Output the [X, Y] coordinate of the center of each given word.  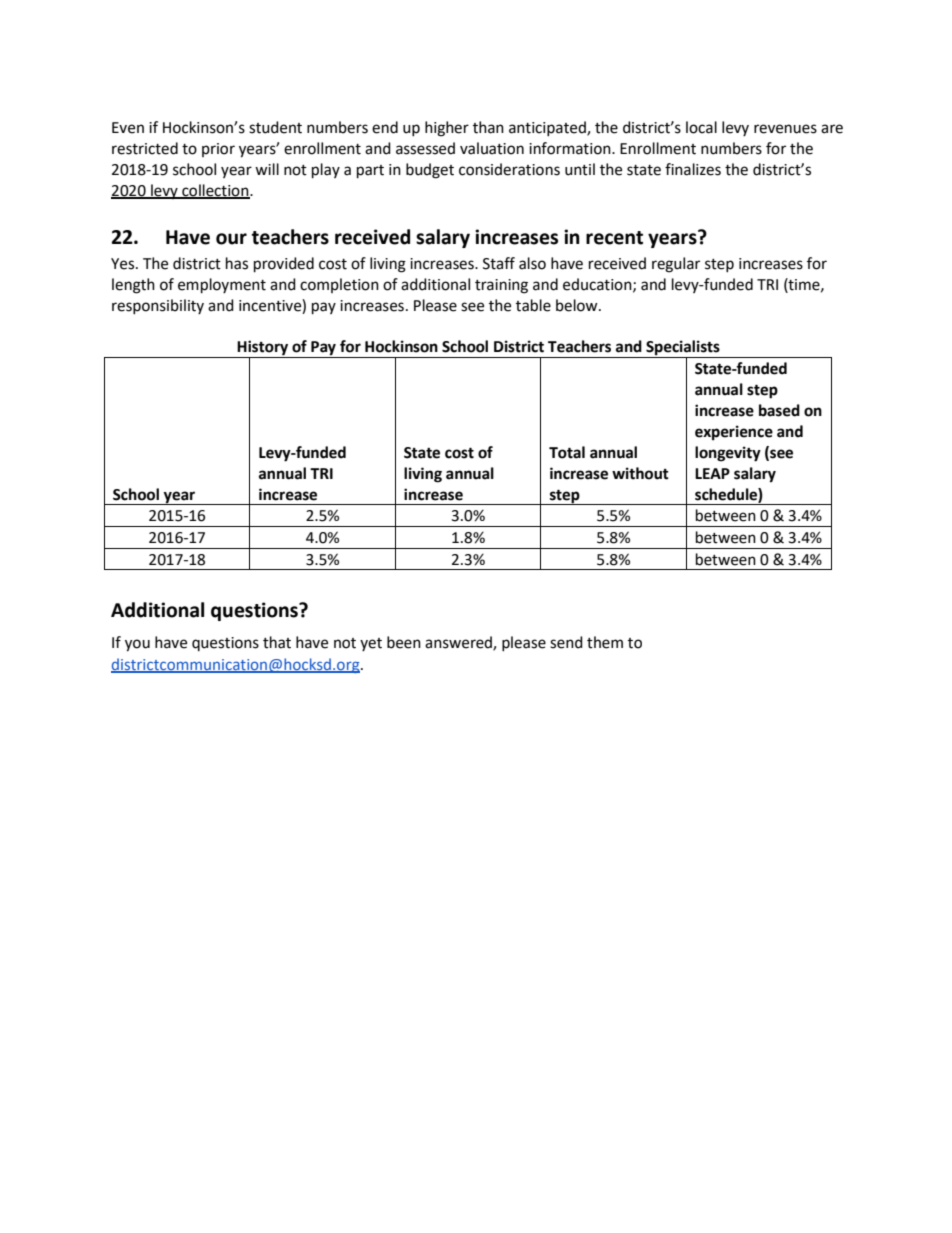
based [779, 410]
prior [218, 150]
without [640, 473]
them [605, 642]
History [263, 349]
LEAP [712, 473]
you [137, 645]
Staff [499, 263]
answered [459, 643]
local [701, 127]
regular [676, 265]
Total [567, 452]
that [277, 642]
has [237, 263]
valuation [492, 148]
